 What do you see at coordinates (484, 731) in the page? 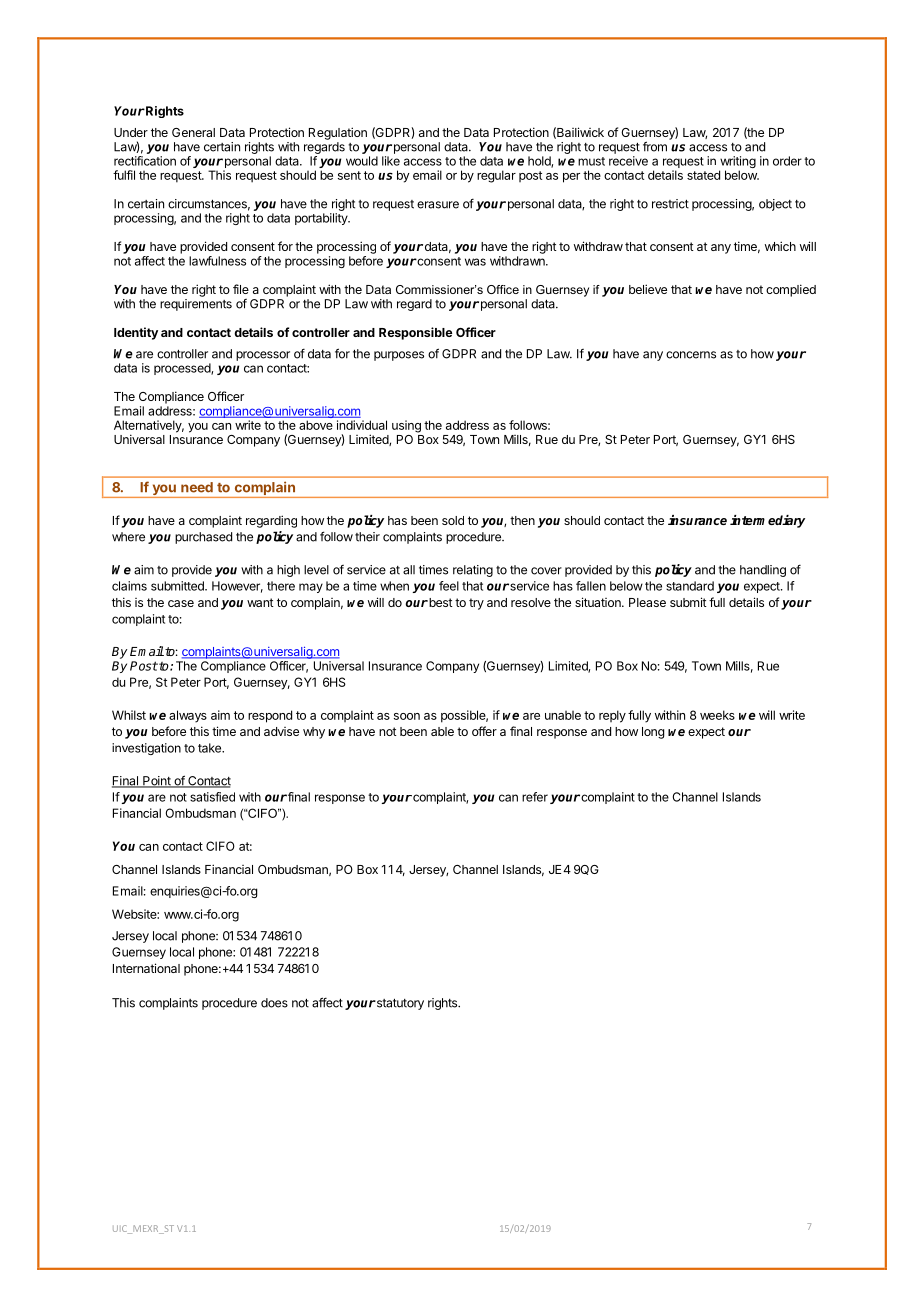
I see `offer` at bounding box center [484, 731].
